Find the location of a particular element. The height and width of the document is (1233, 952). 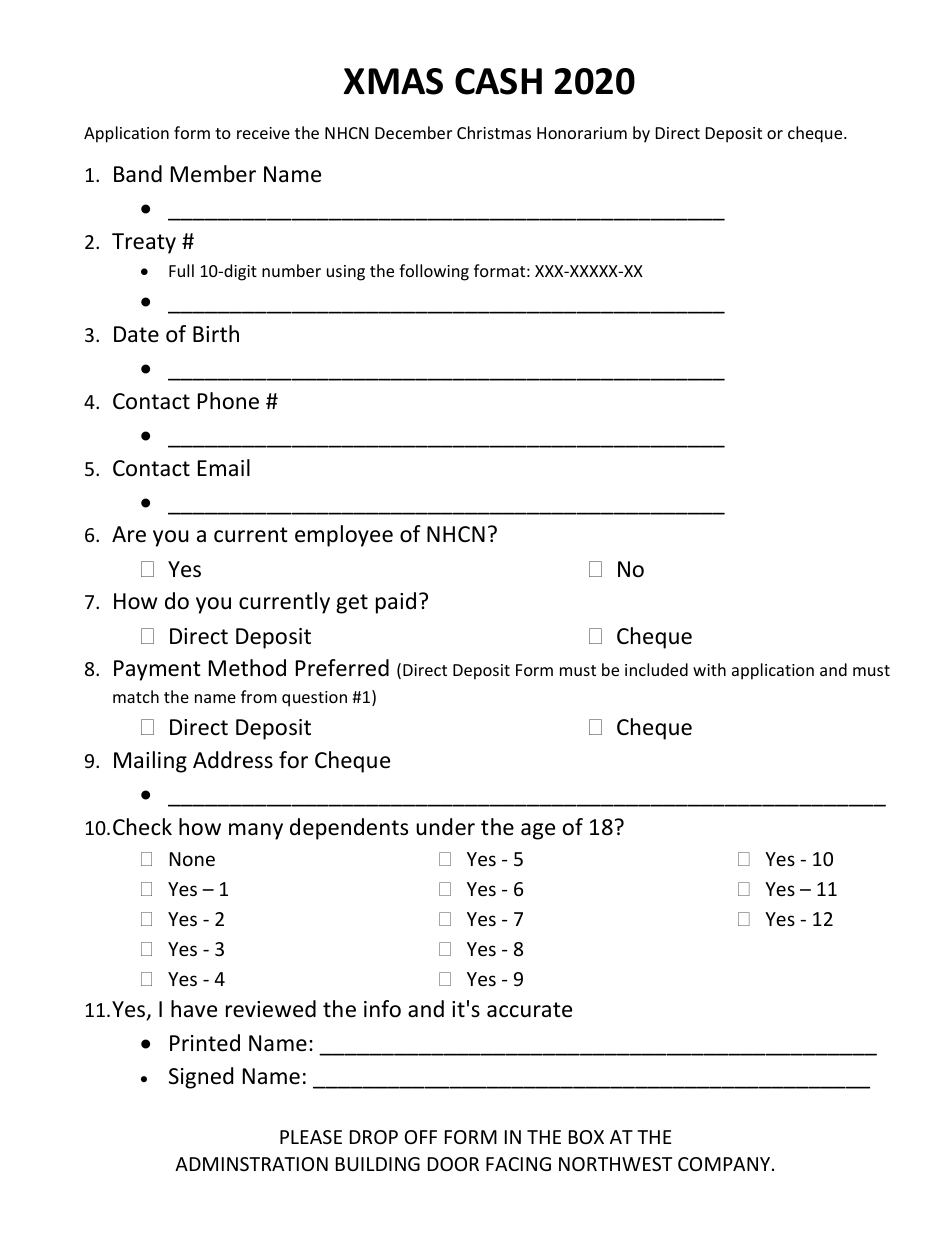

included is located at coordinates (656, 669).
